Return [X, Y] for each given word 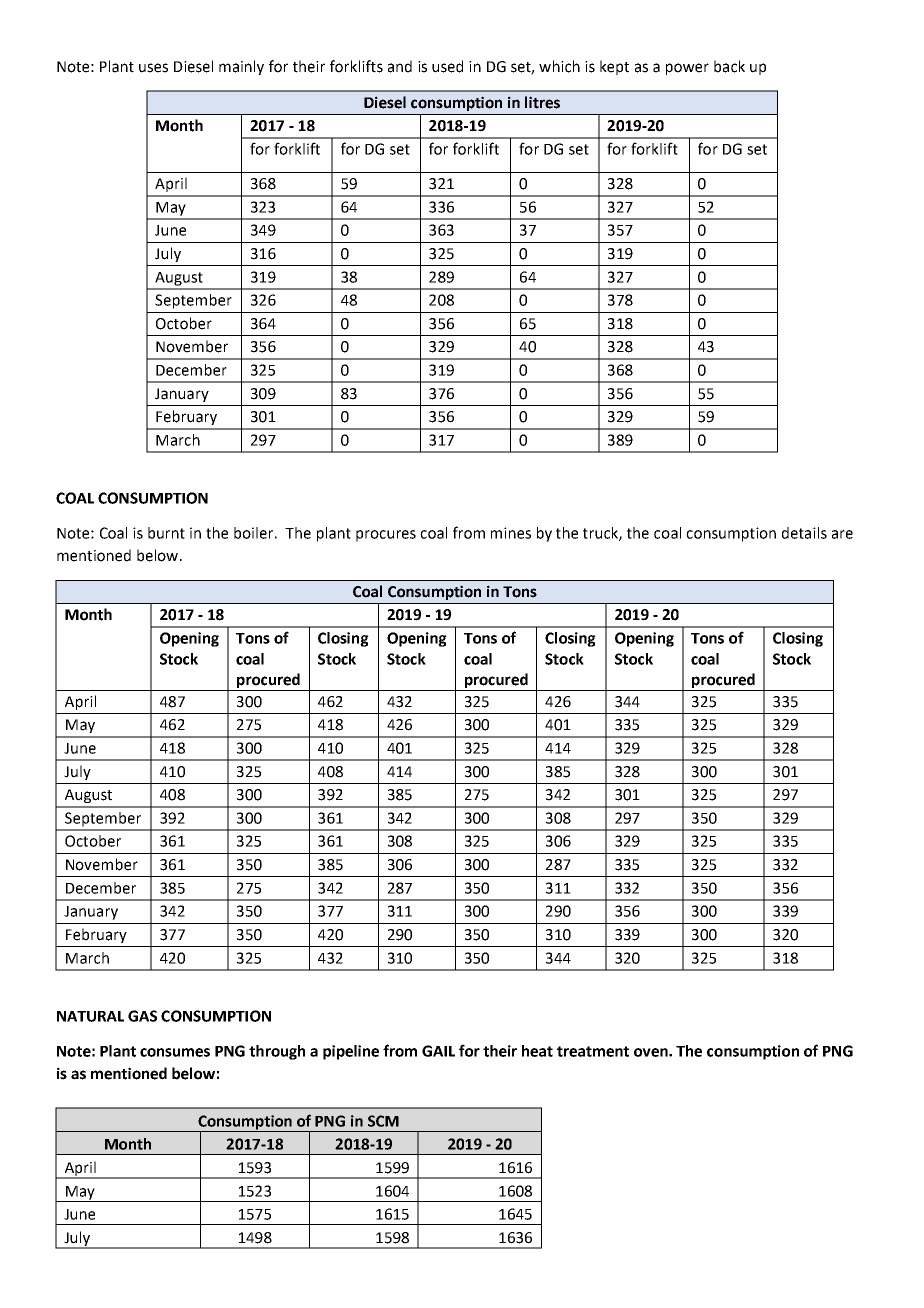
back [729, 66]
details [804, 533]
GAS [142, 1016]
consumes [175, 1052]
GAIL [438, 1051]
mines [511, 533]
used [447, 66]
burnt [166, 533]
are [842, 534]
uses [153, 68]
